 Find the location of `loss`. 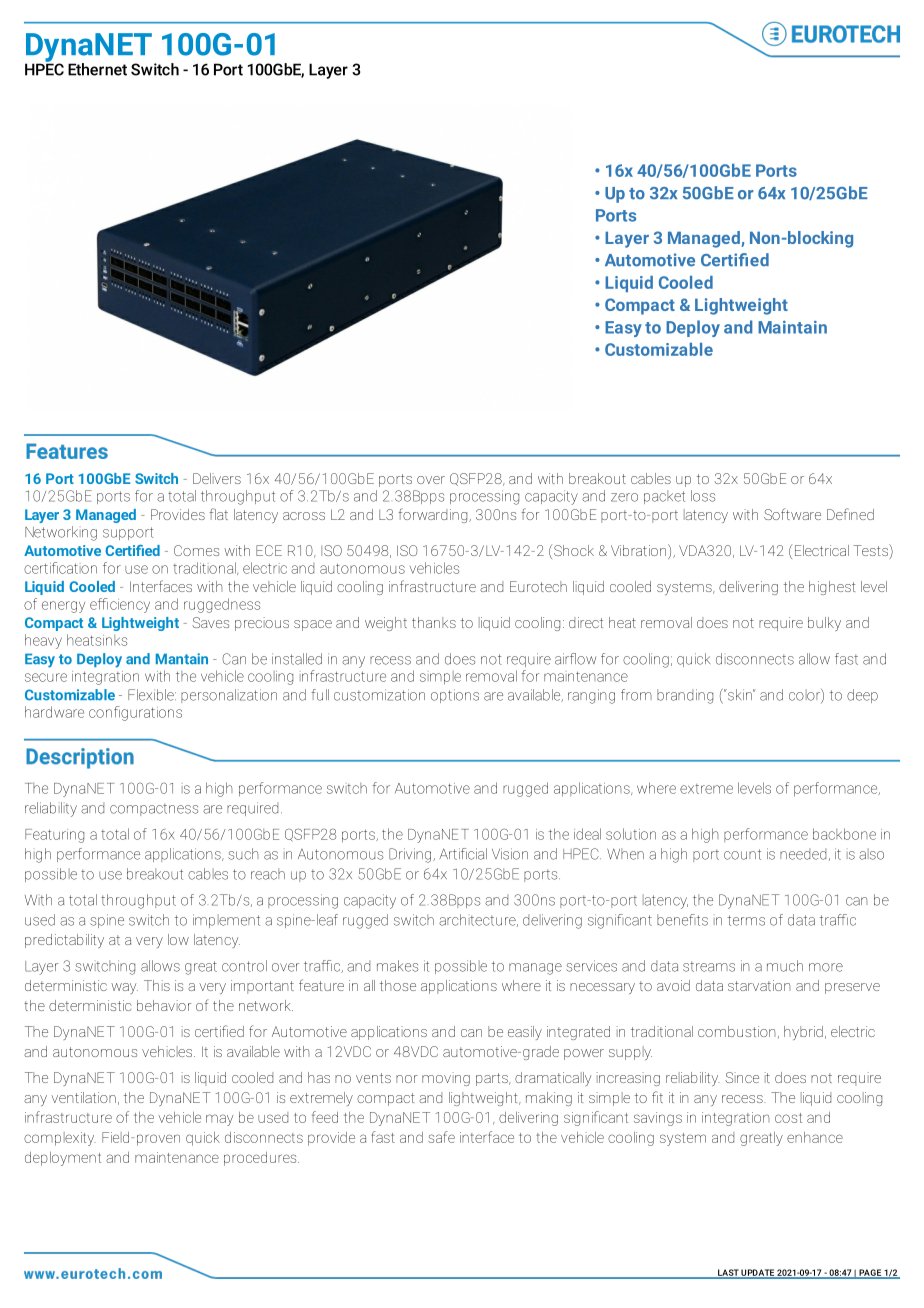

loss is located at coordinates (703, 496).
